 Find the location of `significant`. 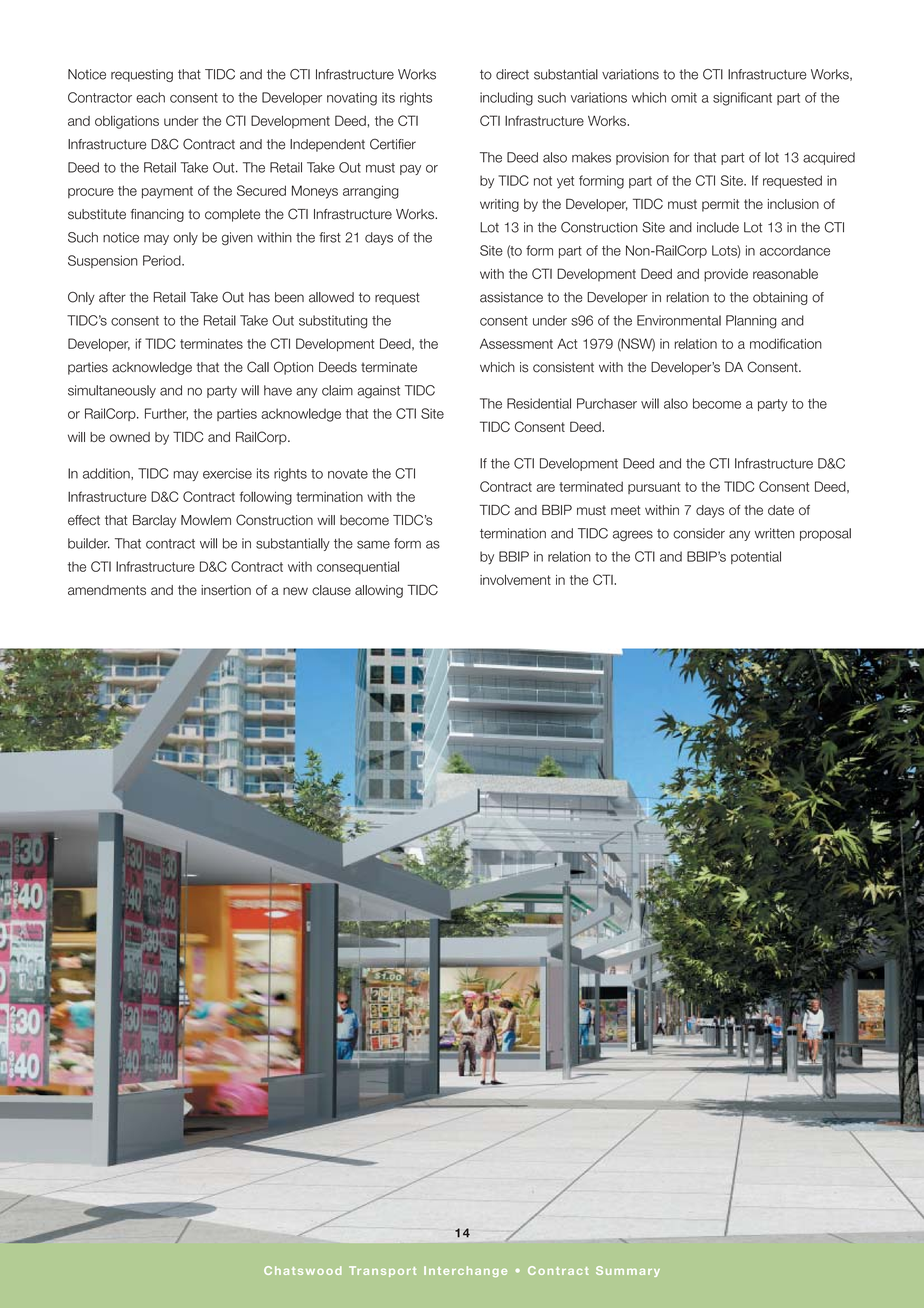

significant is located at coordinates (742, 99).
